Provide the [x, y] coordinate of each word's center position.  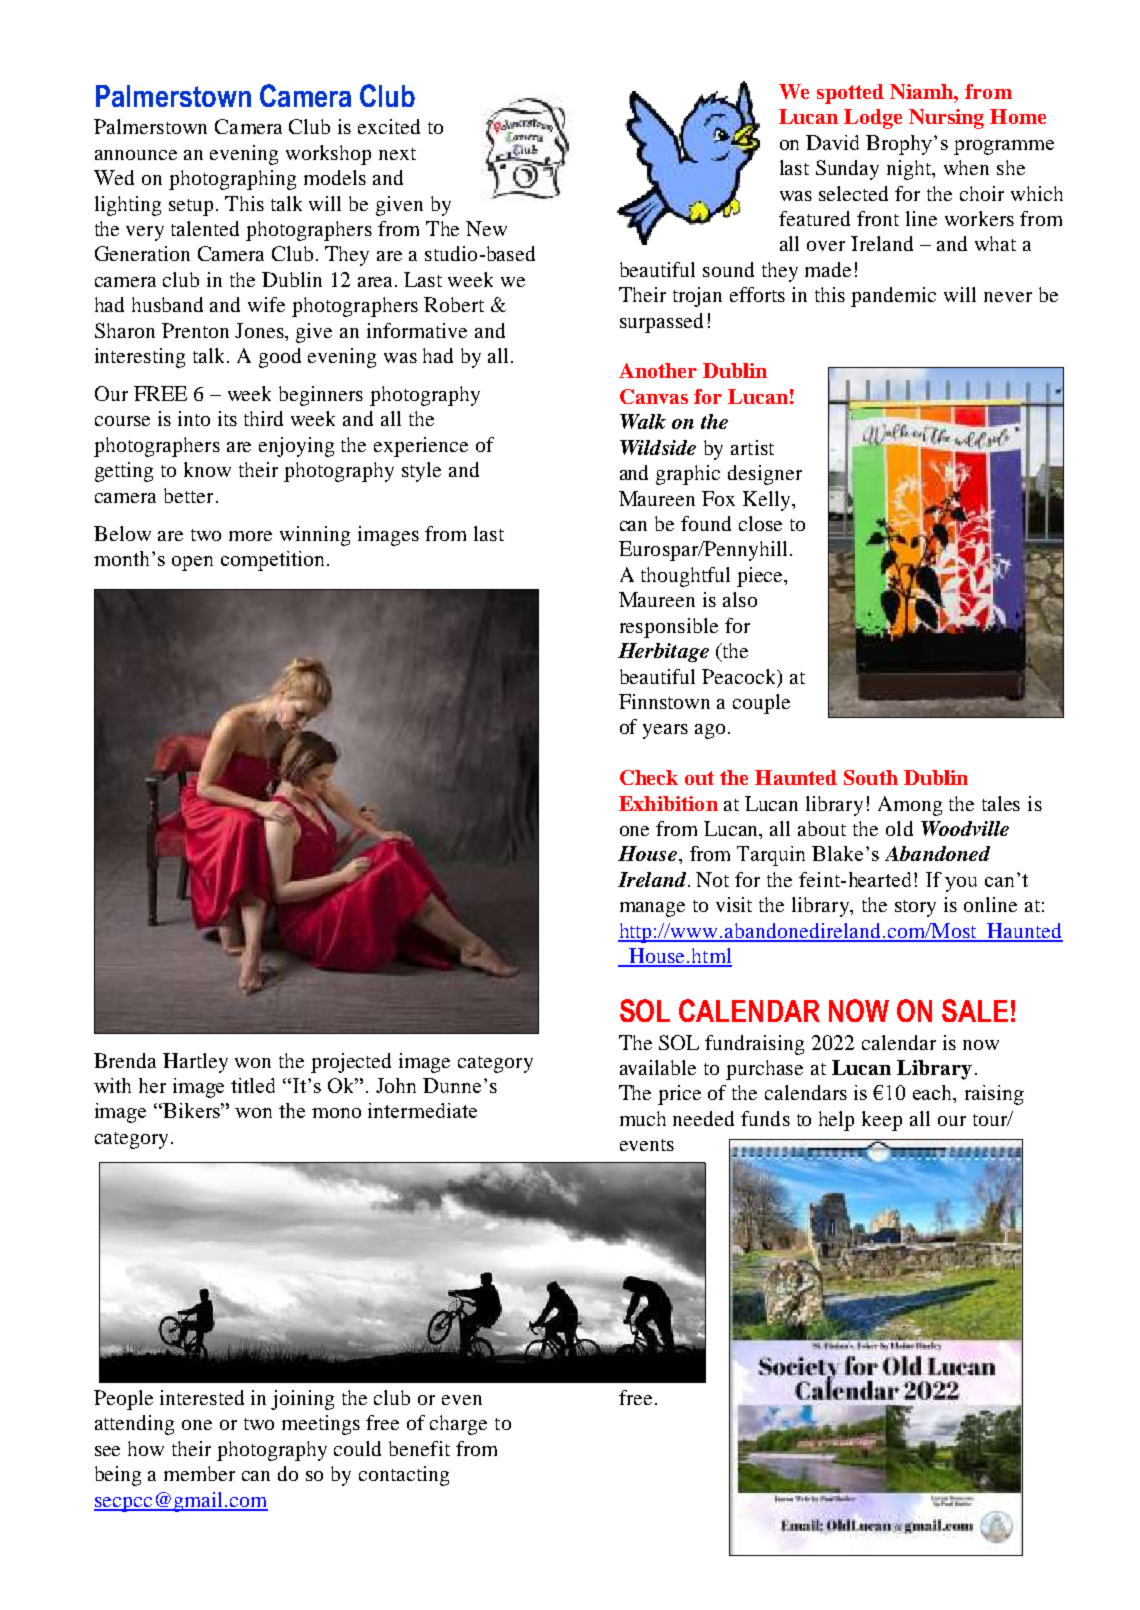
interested [202, 1397]
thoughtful [685, 577]
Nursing [946, 119]
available [658, 1067]
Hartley [195, 1063]
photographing [232, 180]
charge [458, 1425]
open [192, 563]
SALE [975, 1010]
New [486, 228]
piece [761, 577]
